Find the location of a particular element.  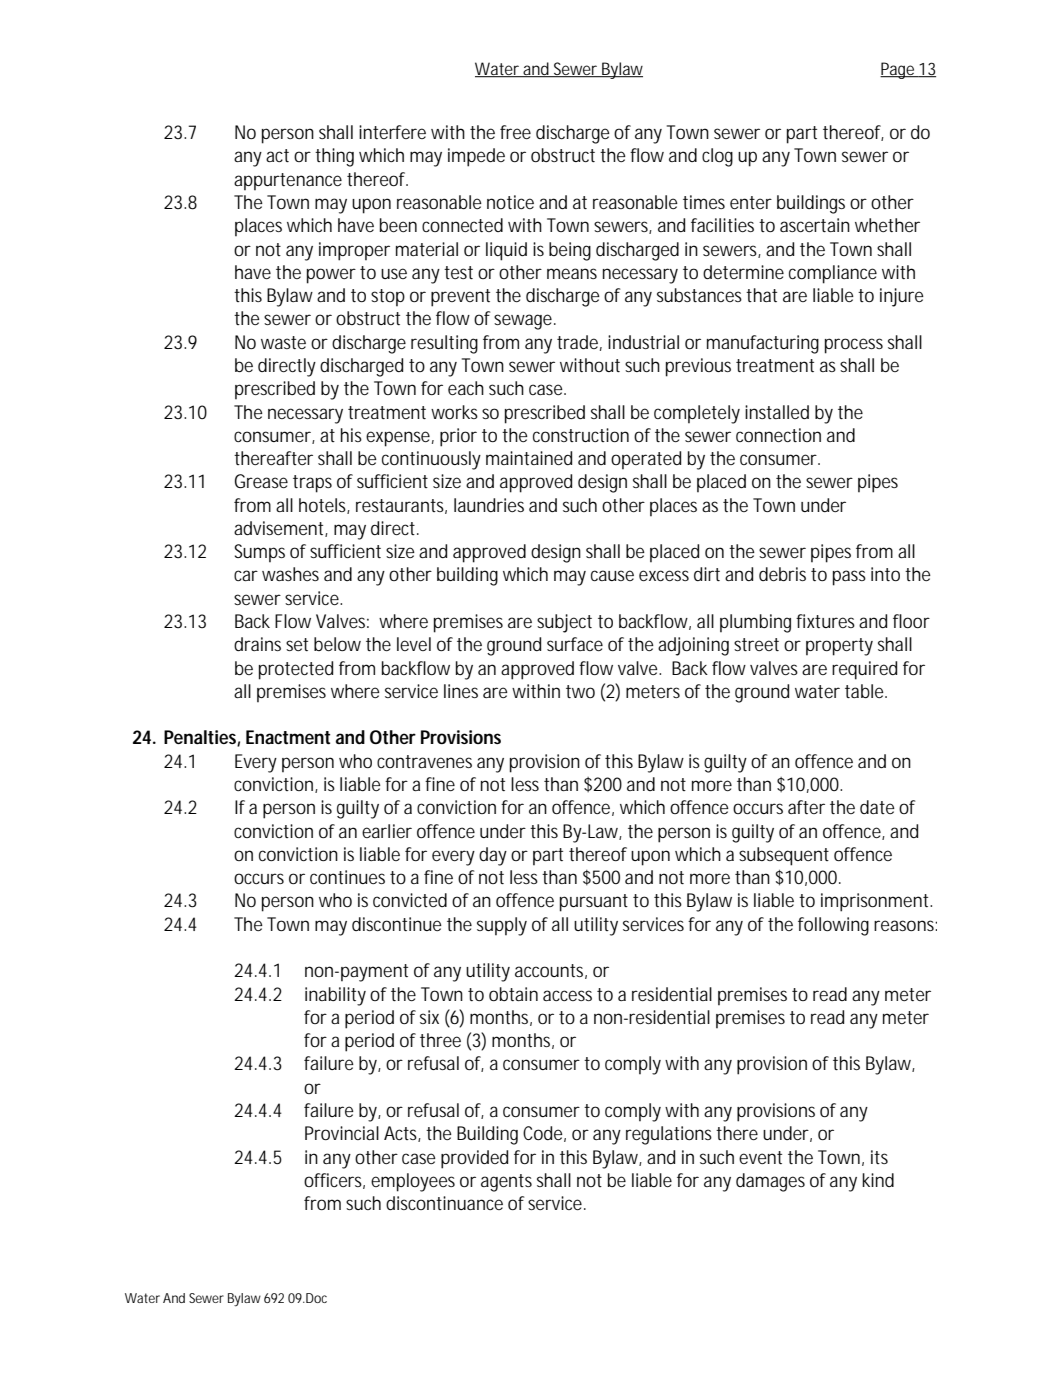

date is located at coordinates (877, 807).
